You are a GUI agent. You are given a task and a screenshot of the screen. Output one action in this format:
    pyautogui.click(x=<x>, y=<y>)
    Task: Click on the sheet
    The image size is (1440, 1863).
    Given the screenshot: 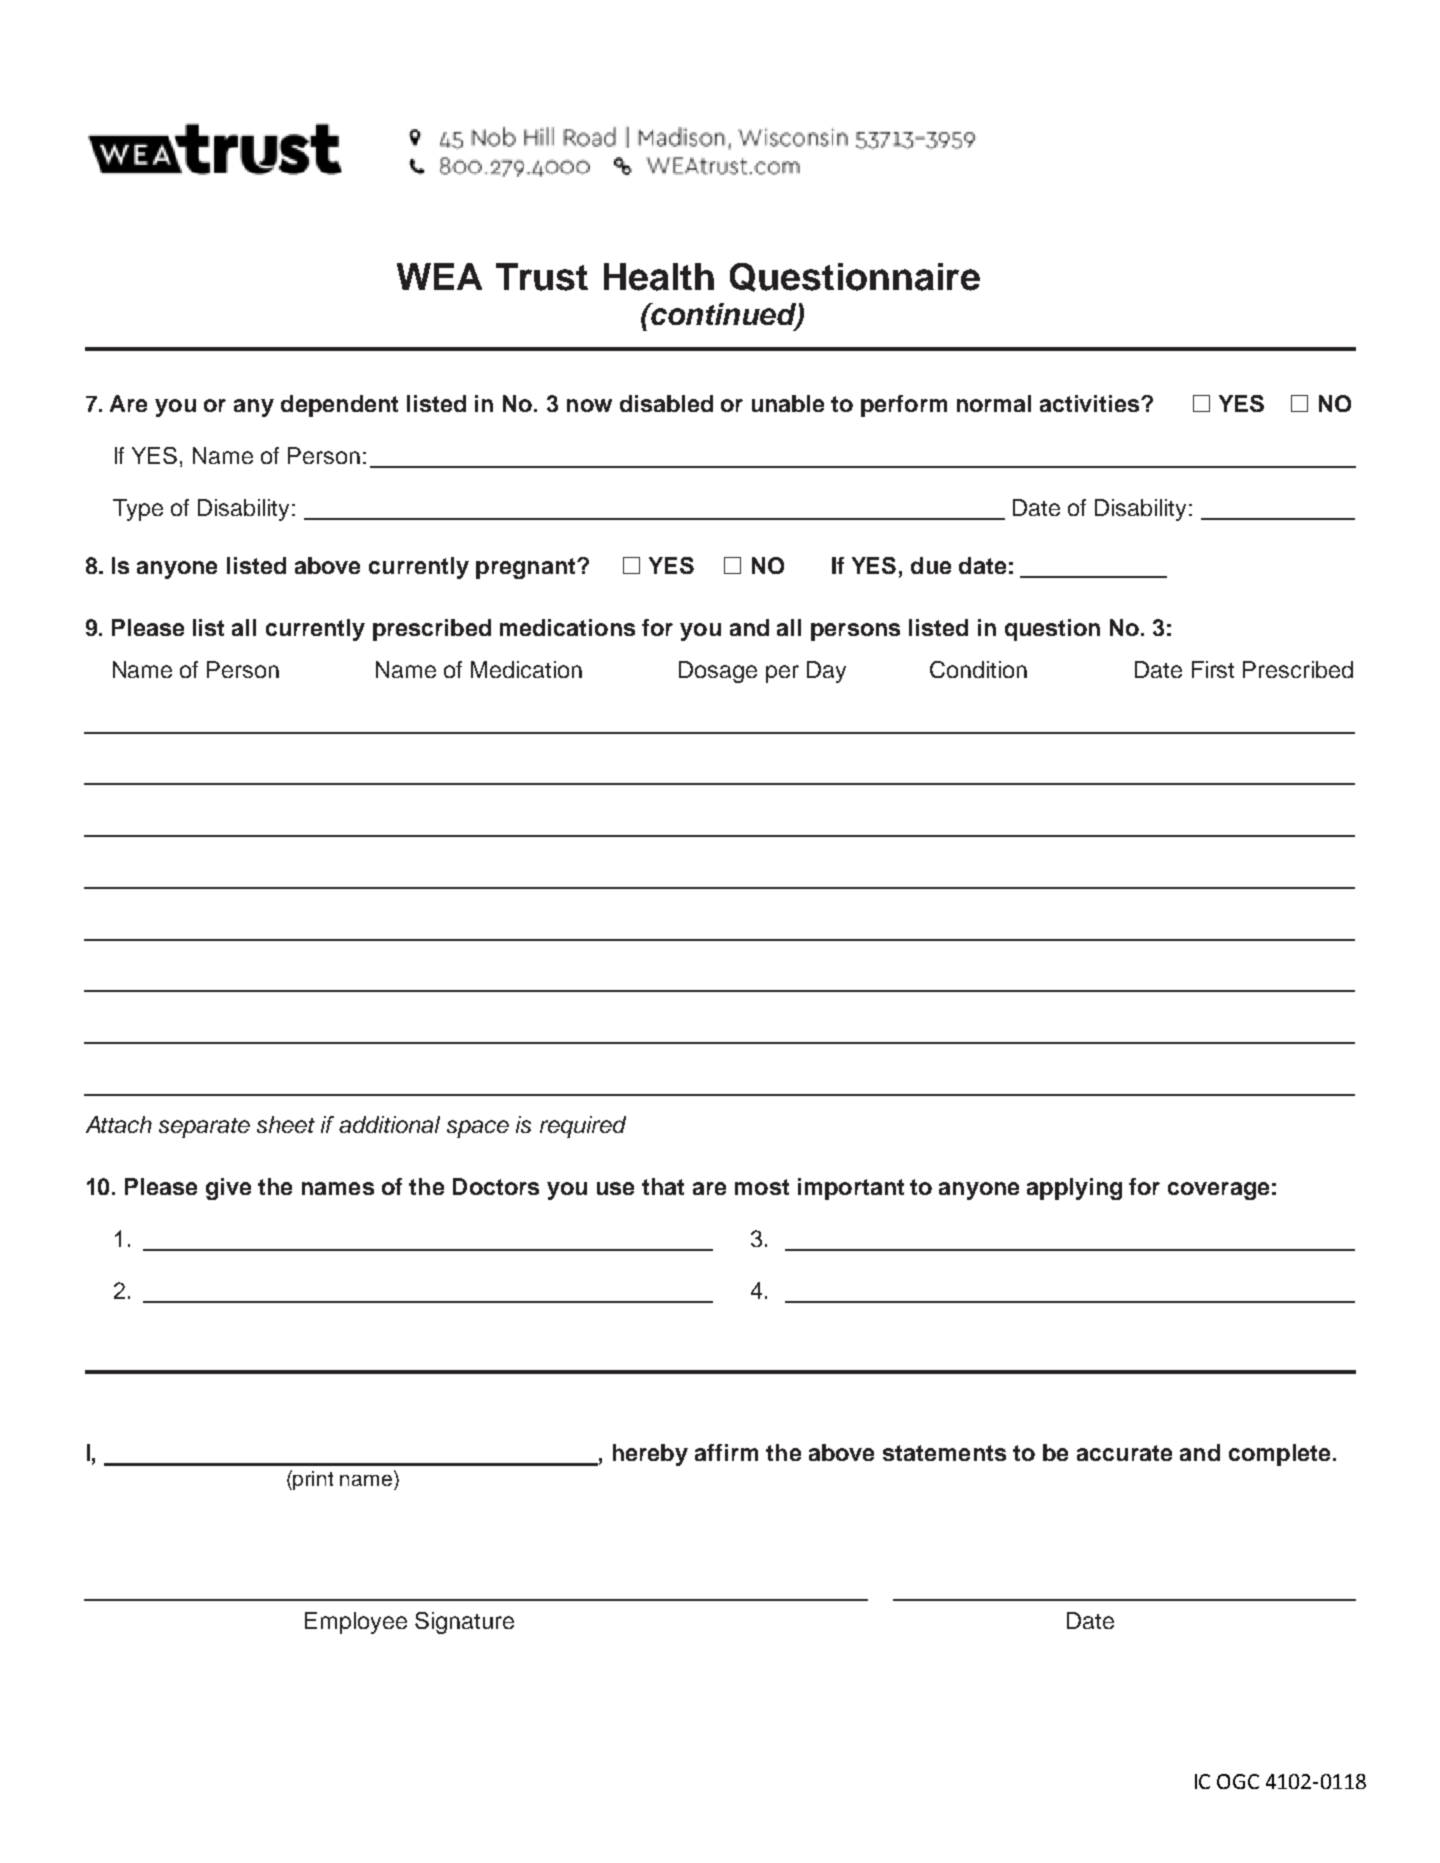 What is the action you would take?
    pyautogui.click(x=286, y=1124)
